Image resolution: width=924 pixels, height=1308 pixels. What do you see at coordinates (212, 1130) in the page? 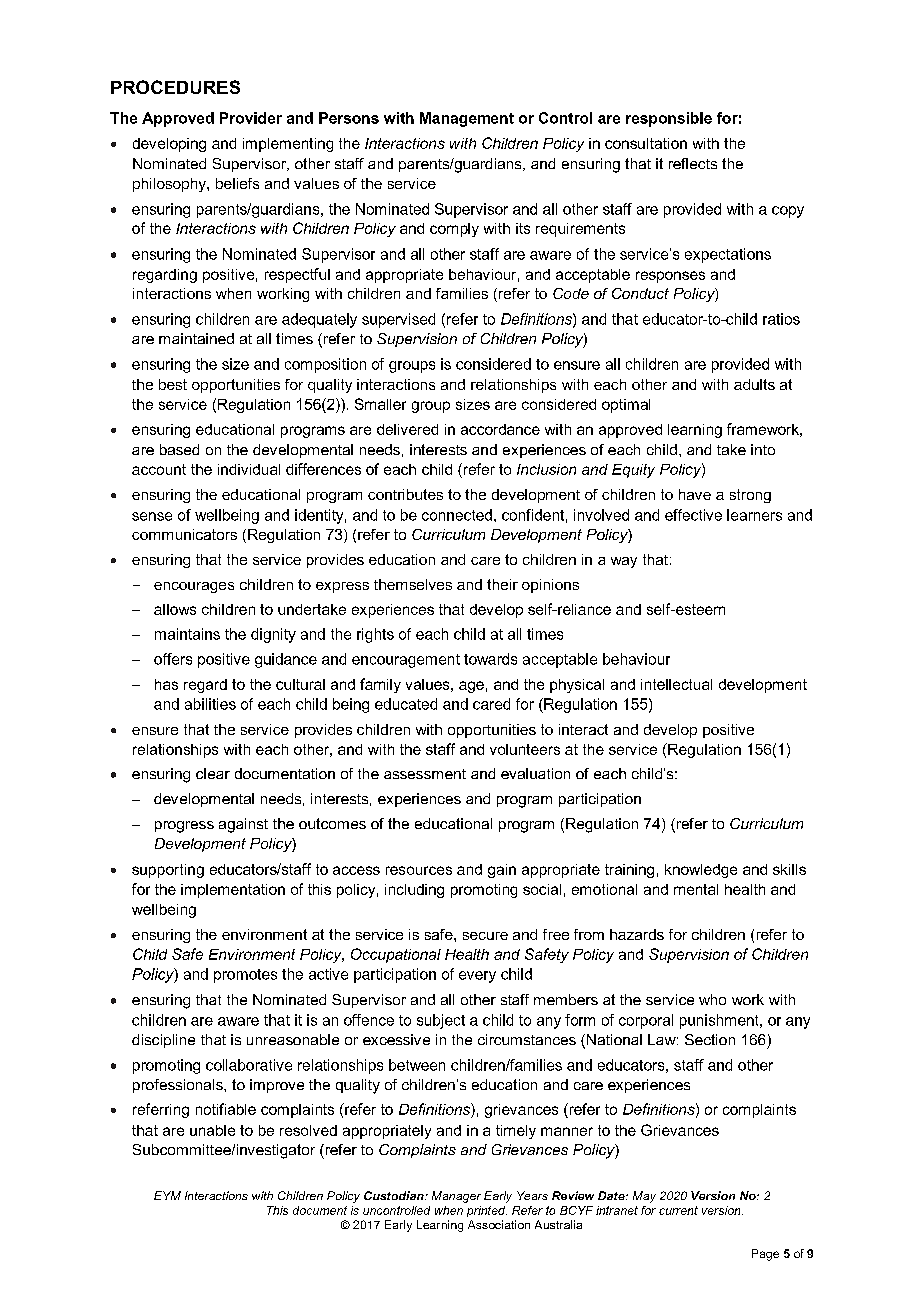
I see `unable` at bounding box center [212, 1130].
